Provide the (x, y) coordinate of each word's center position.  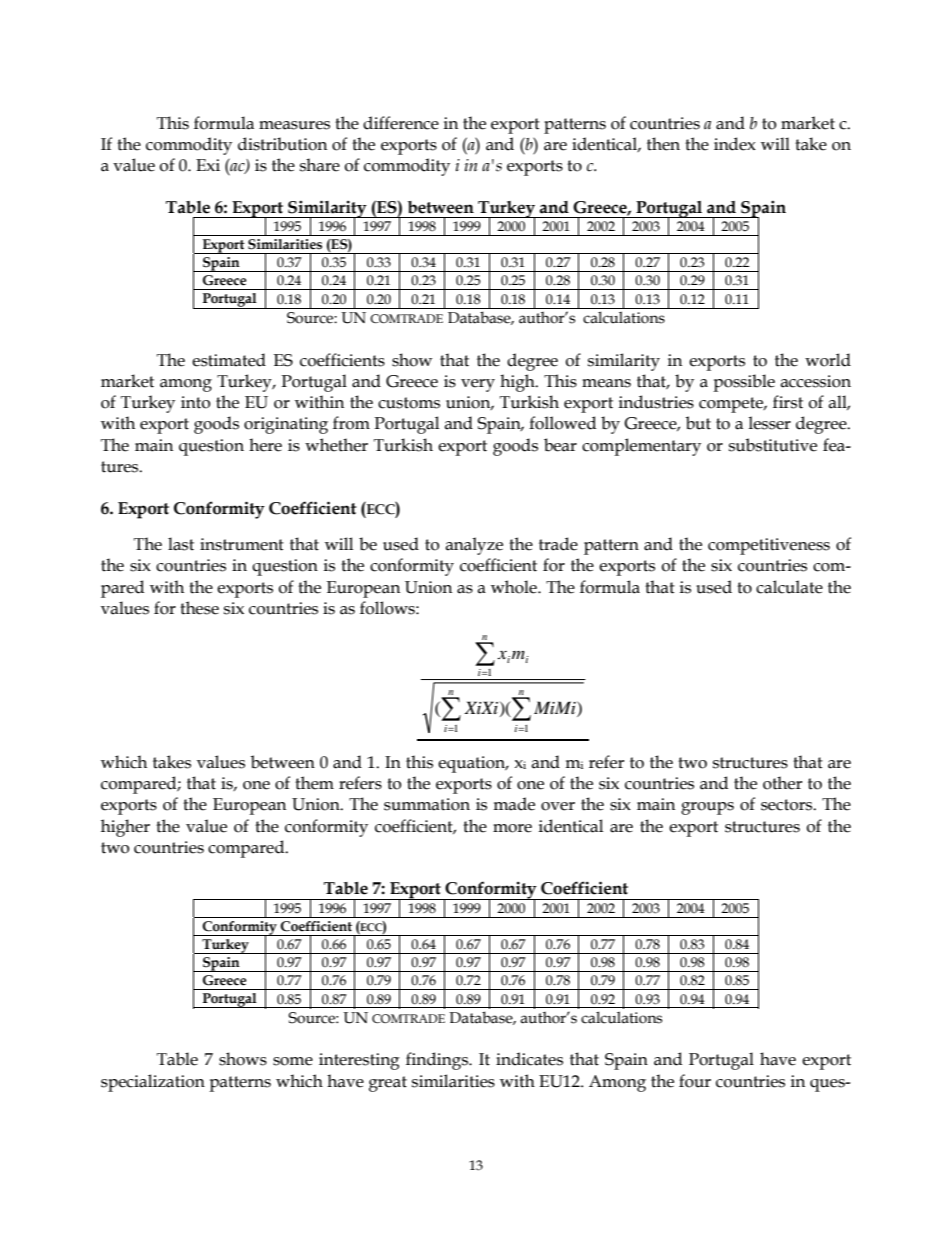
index (735, 144)
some (293, 1061)
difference (401, 123)
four (695, 1081)
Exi (208, 165)
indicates (529, 1059)
